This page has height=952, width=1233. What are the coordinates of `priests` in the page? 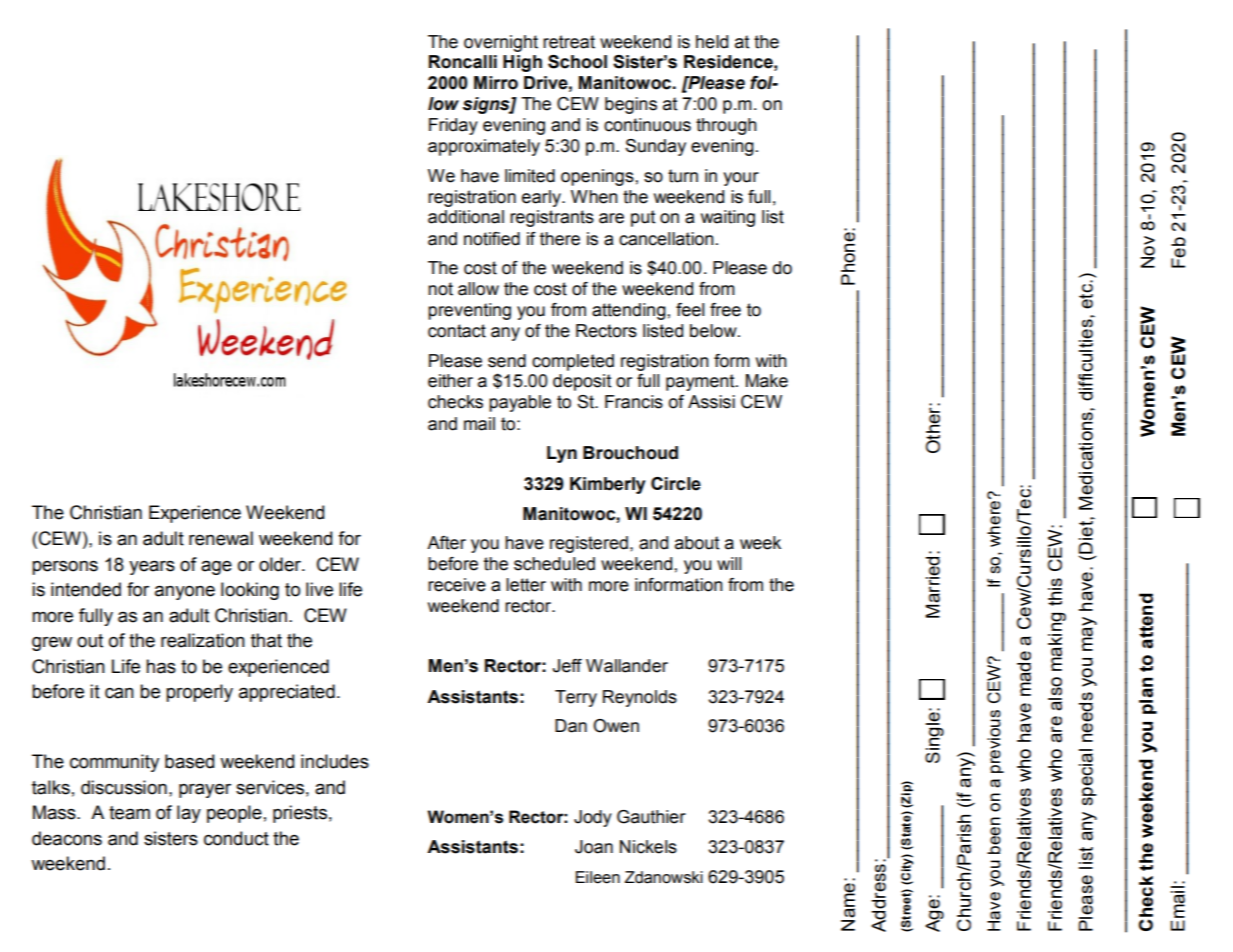 It's located at (300, 814).
